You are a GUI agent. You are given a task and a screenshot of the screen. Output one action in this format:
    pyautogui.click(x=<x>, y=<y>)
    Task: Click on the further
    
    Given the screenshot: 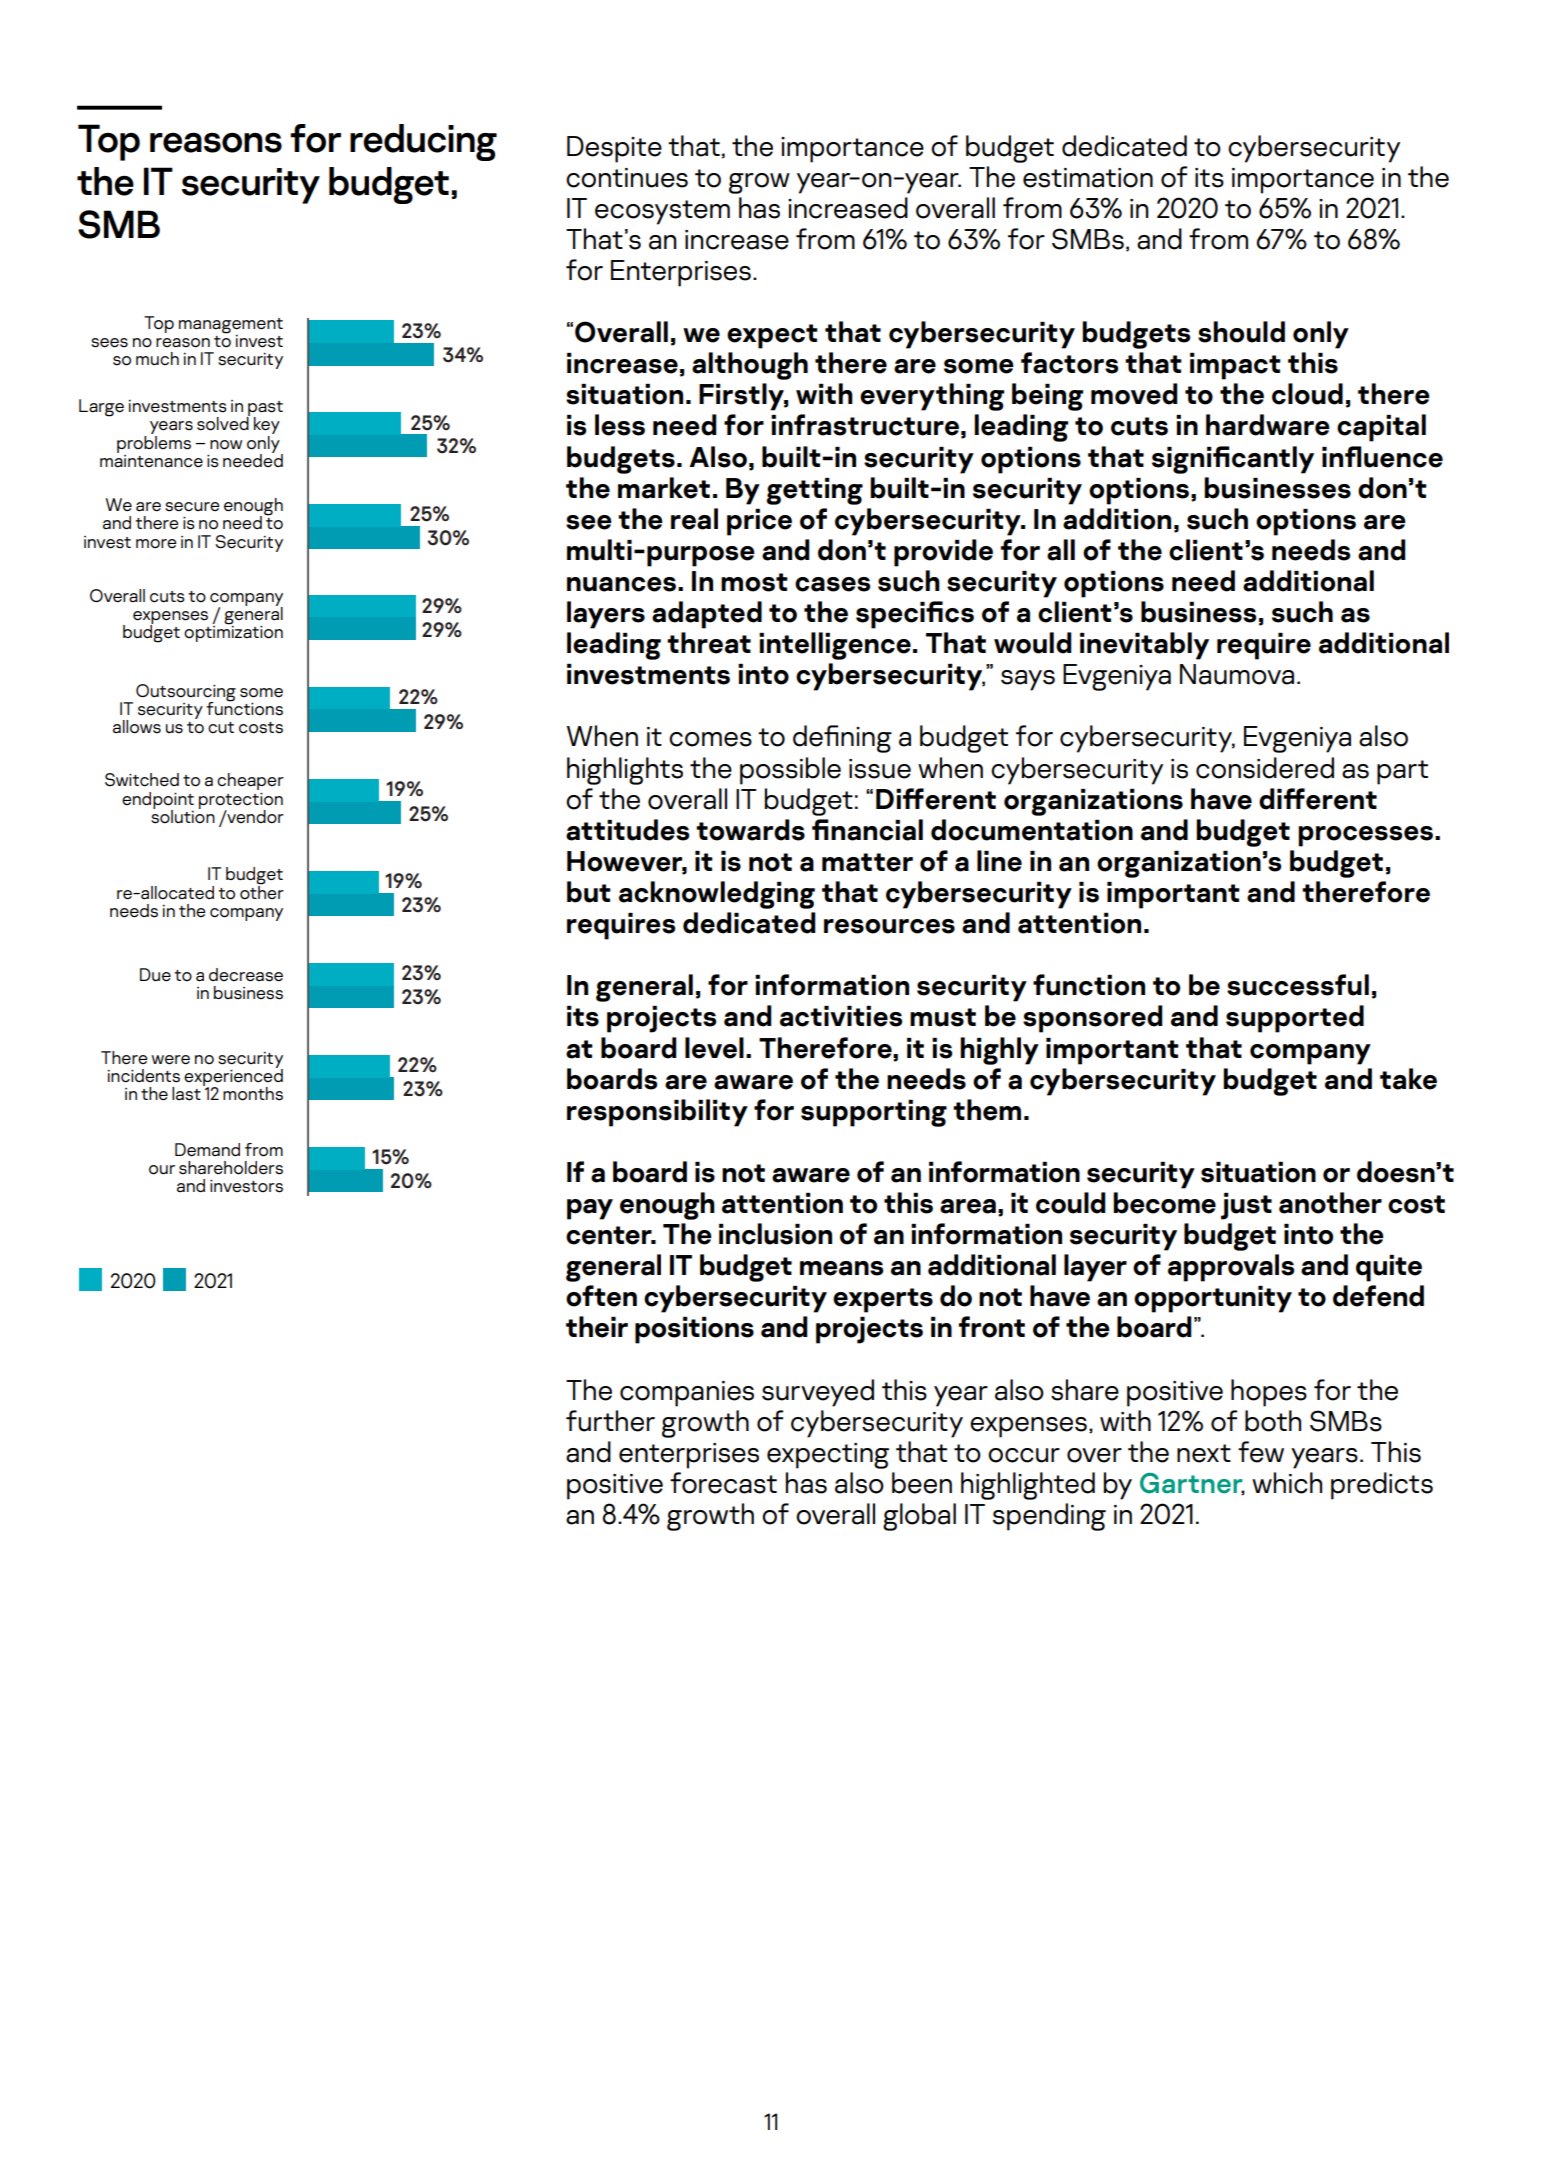 What is the action you would take?
    pyautogui.click(x=610, y=1421)
